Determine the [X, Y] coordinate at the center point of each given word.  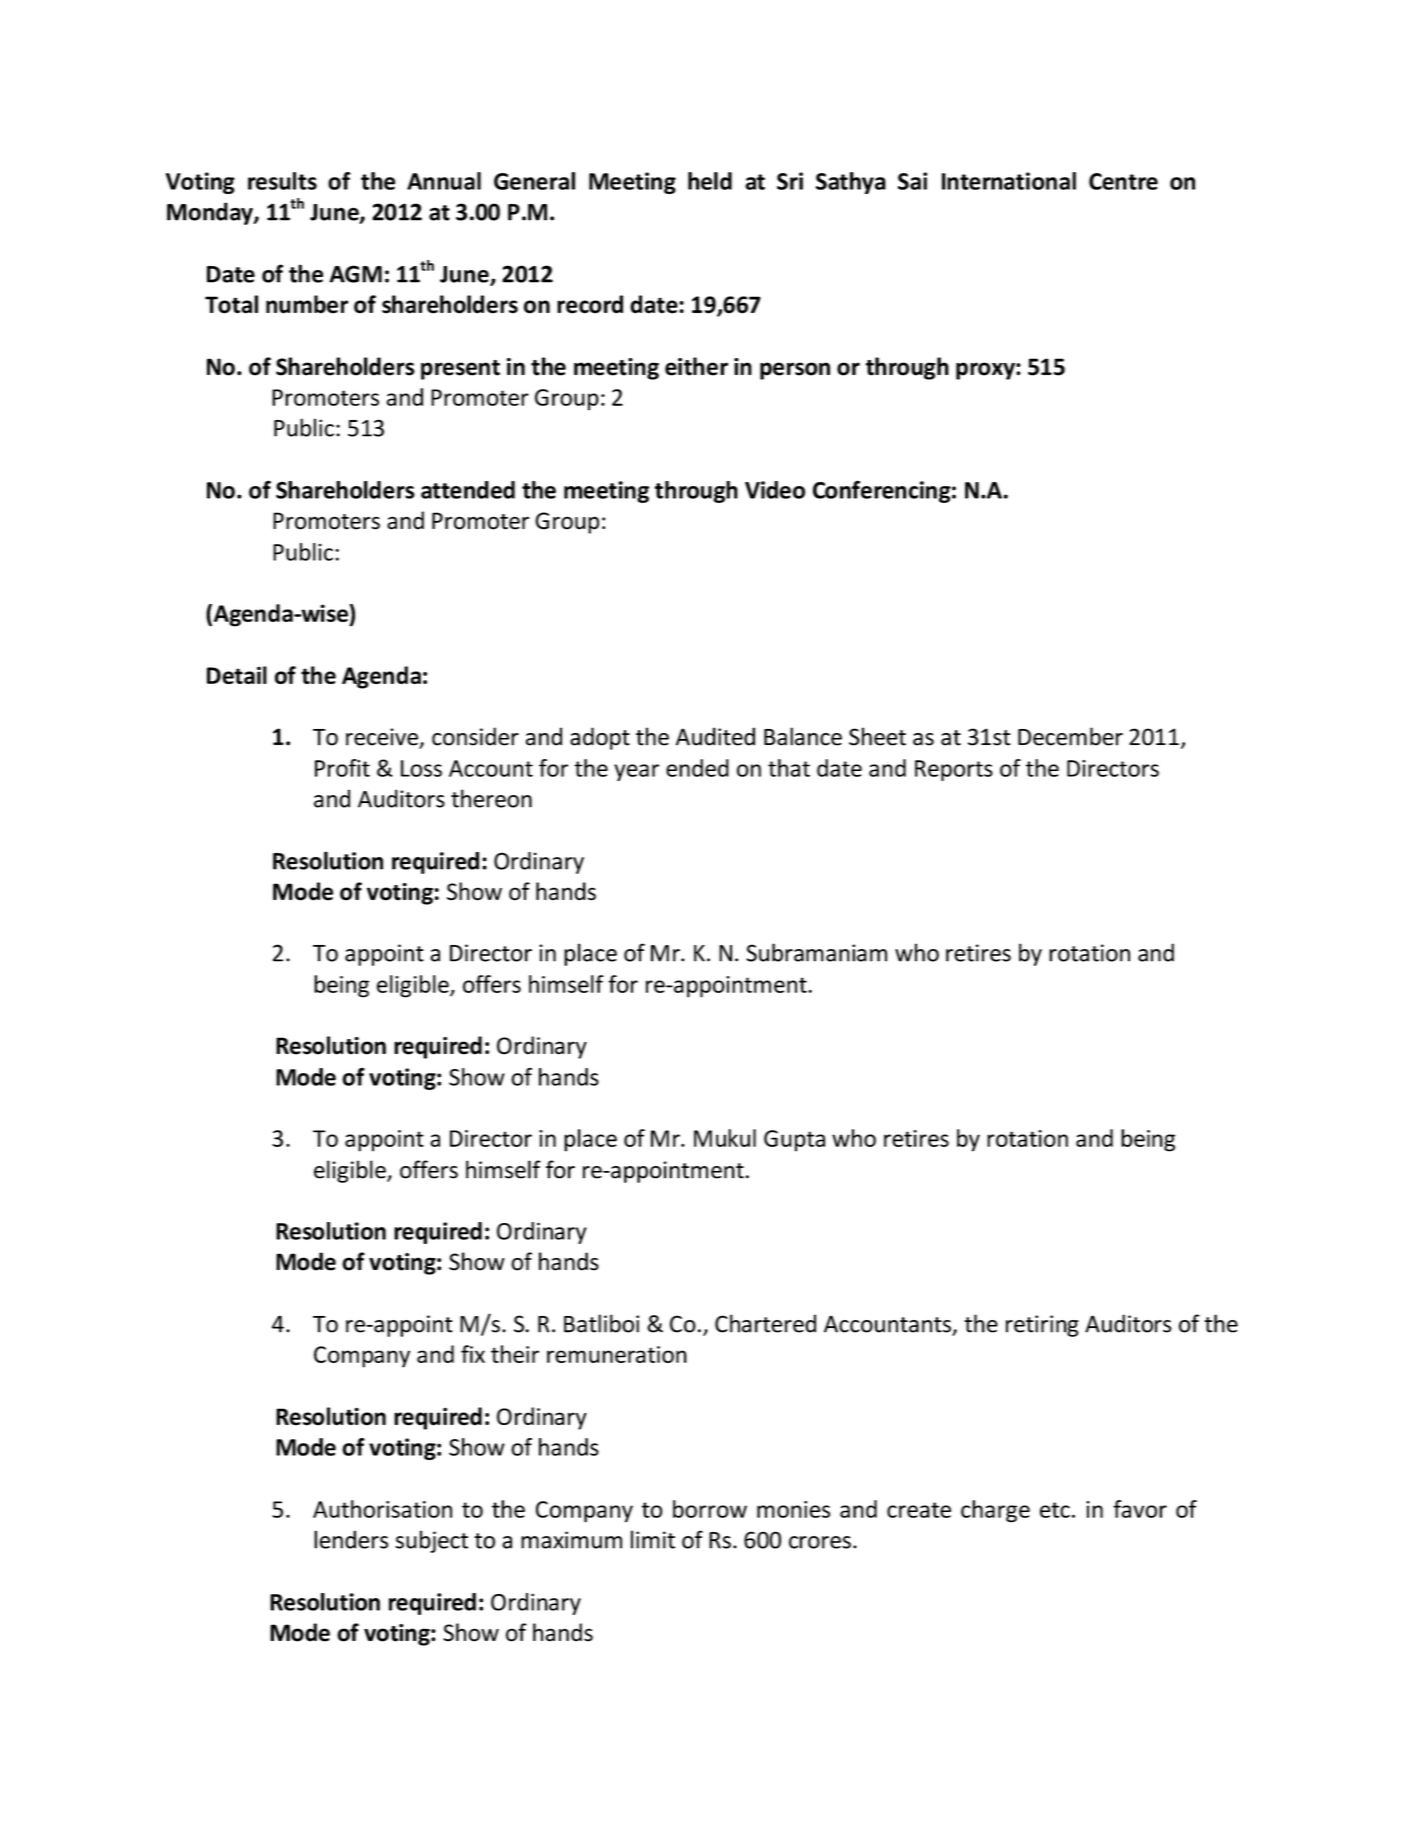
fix [473, 1354]
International [1009, 181]
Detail [237, 675]
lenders [351, 1539]
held [710, 181]
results [282, 181]
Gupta [794, 1141]
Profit [342, 768]
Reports [954, 770]
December [1070, 736]
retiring [1042, 1326]
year [636, 772]
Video [775, 490]
